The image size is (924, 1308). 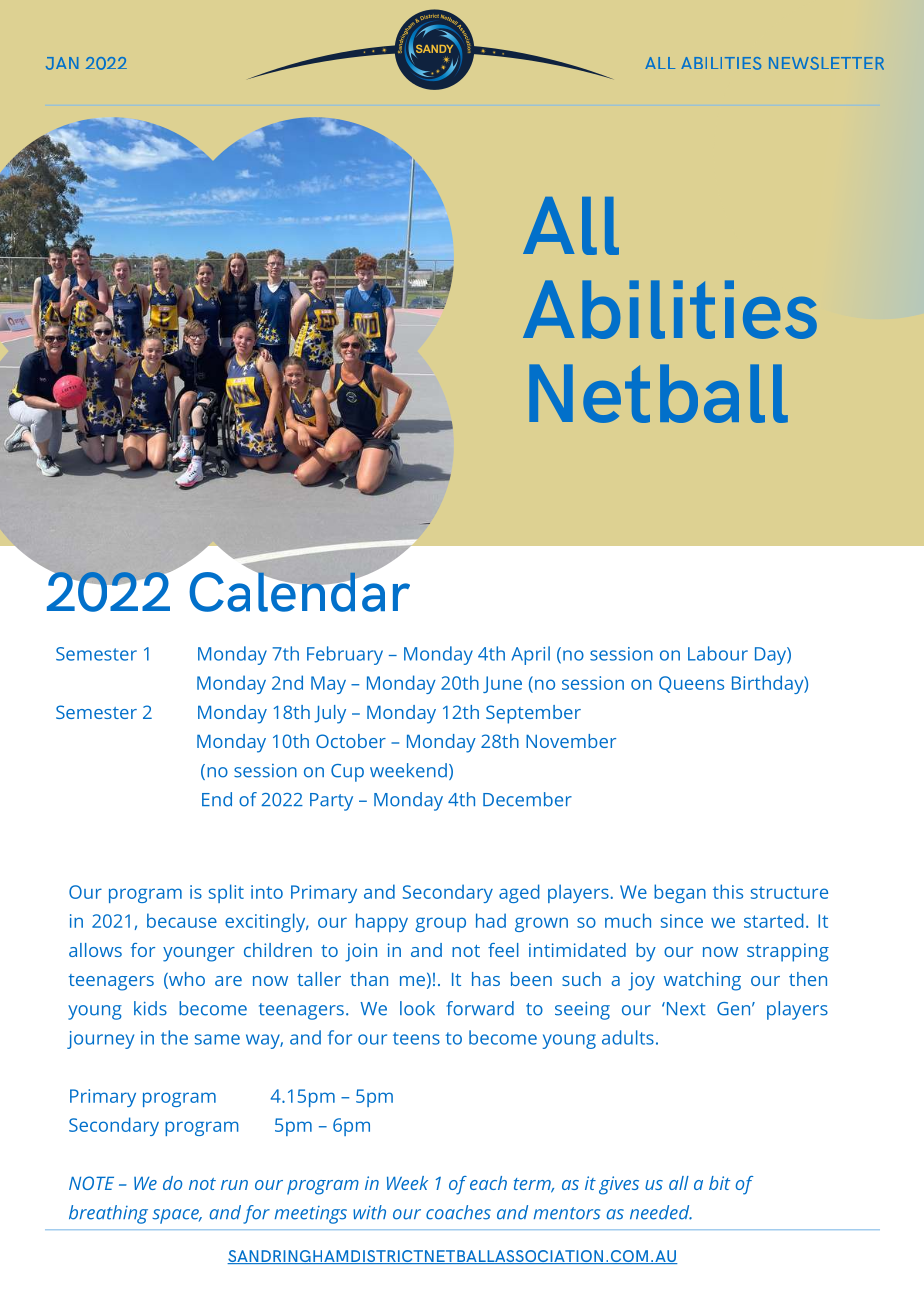 I want to click on Queens, so click(x=691, y=684).
